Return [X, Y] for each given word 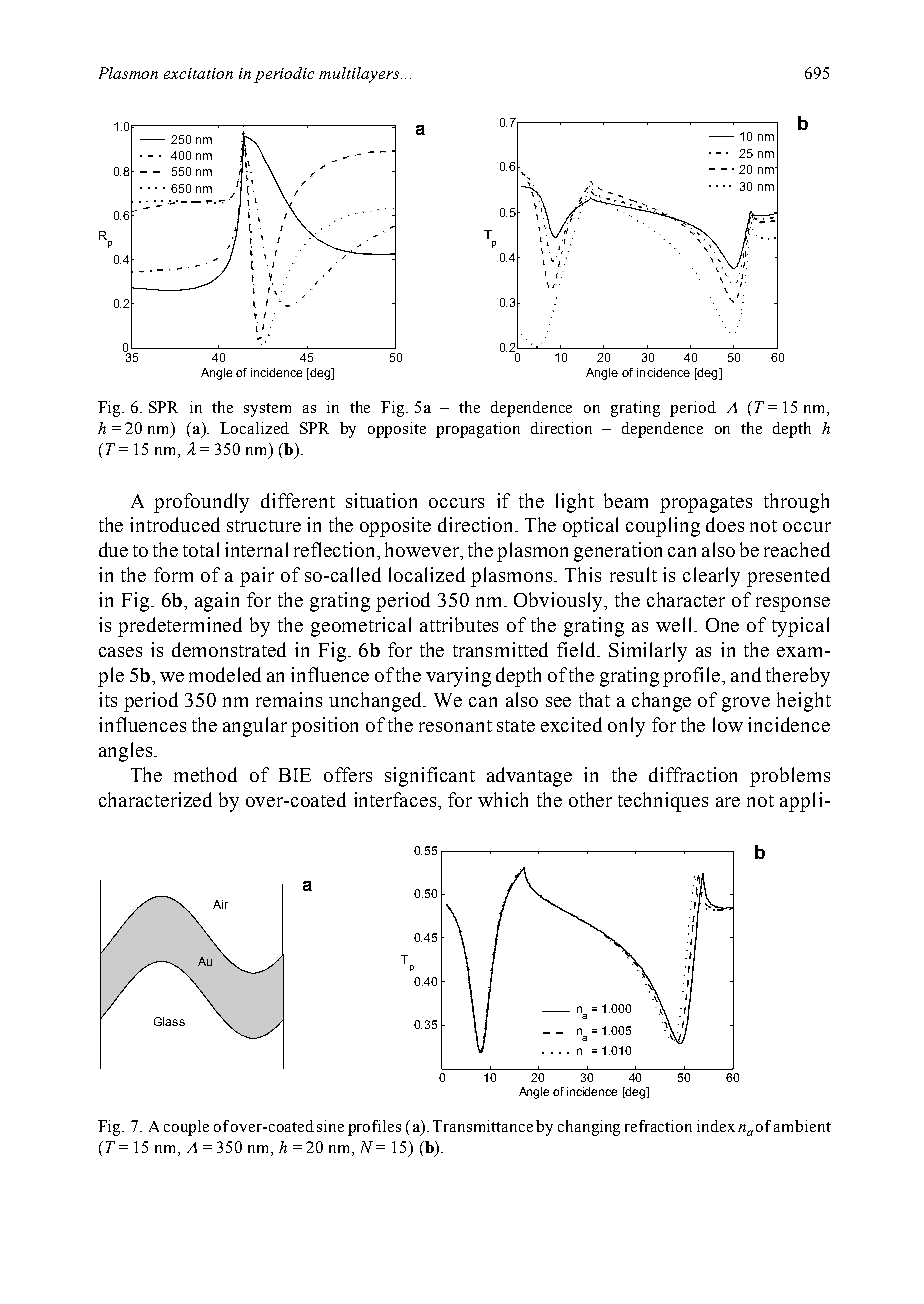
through [796, 503]
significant [430, 777]
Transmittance [483, 1126]
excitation [198, 73]
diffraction [693, 774]
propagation [478, 430]
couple [186, 1128]
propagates [706, 504]
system [267, 410]
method [205, 774]
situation [381, 500]
